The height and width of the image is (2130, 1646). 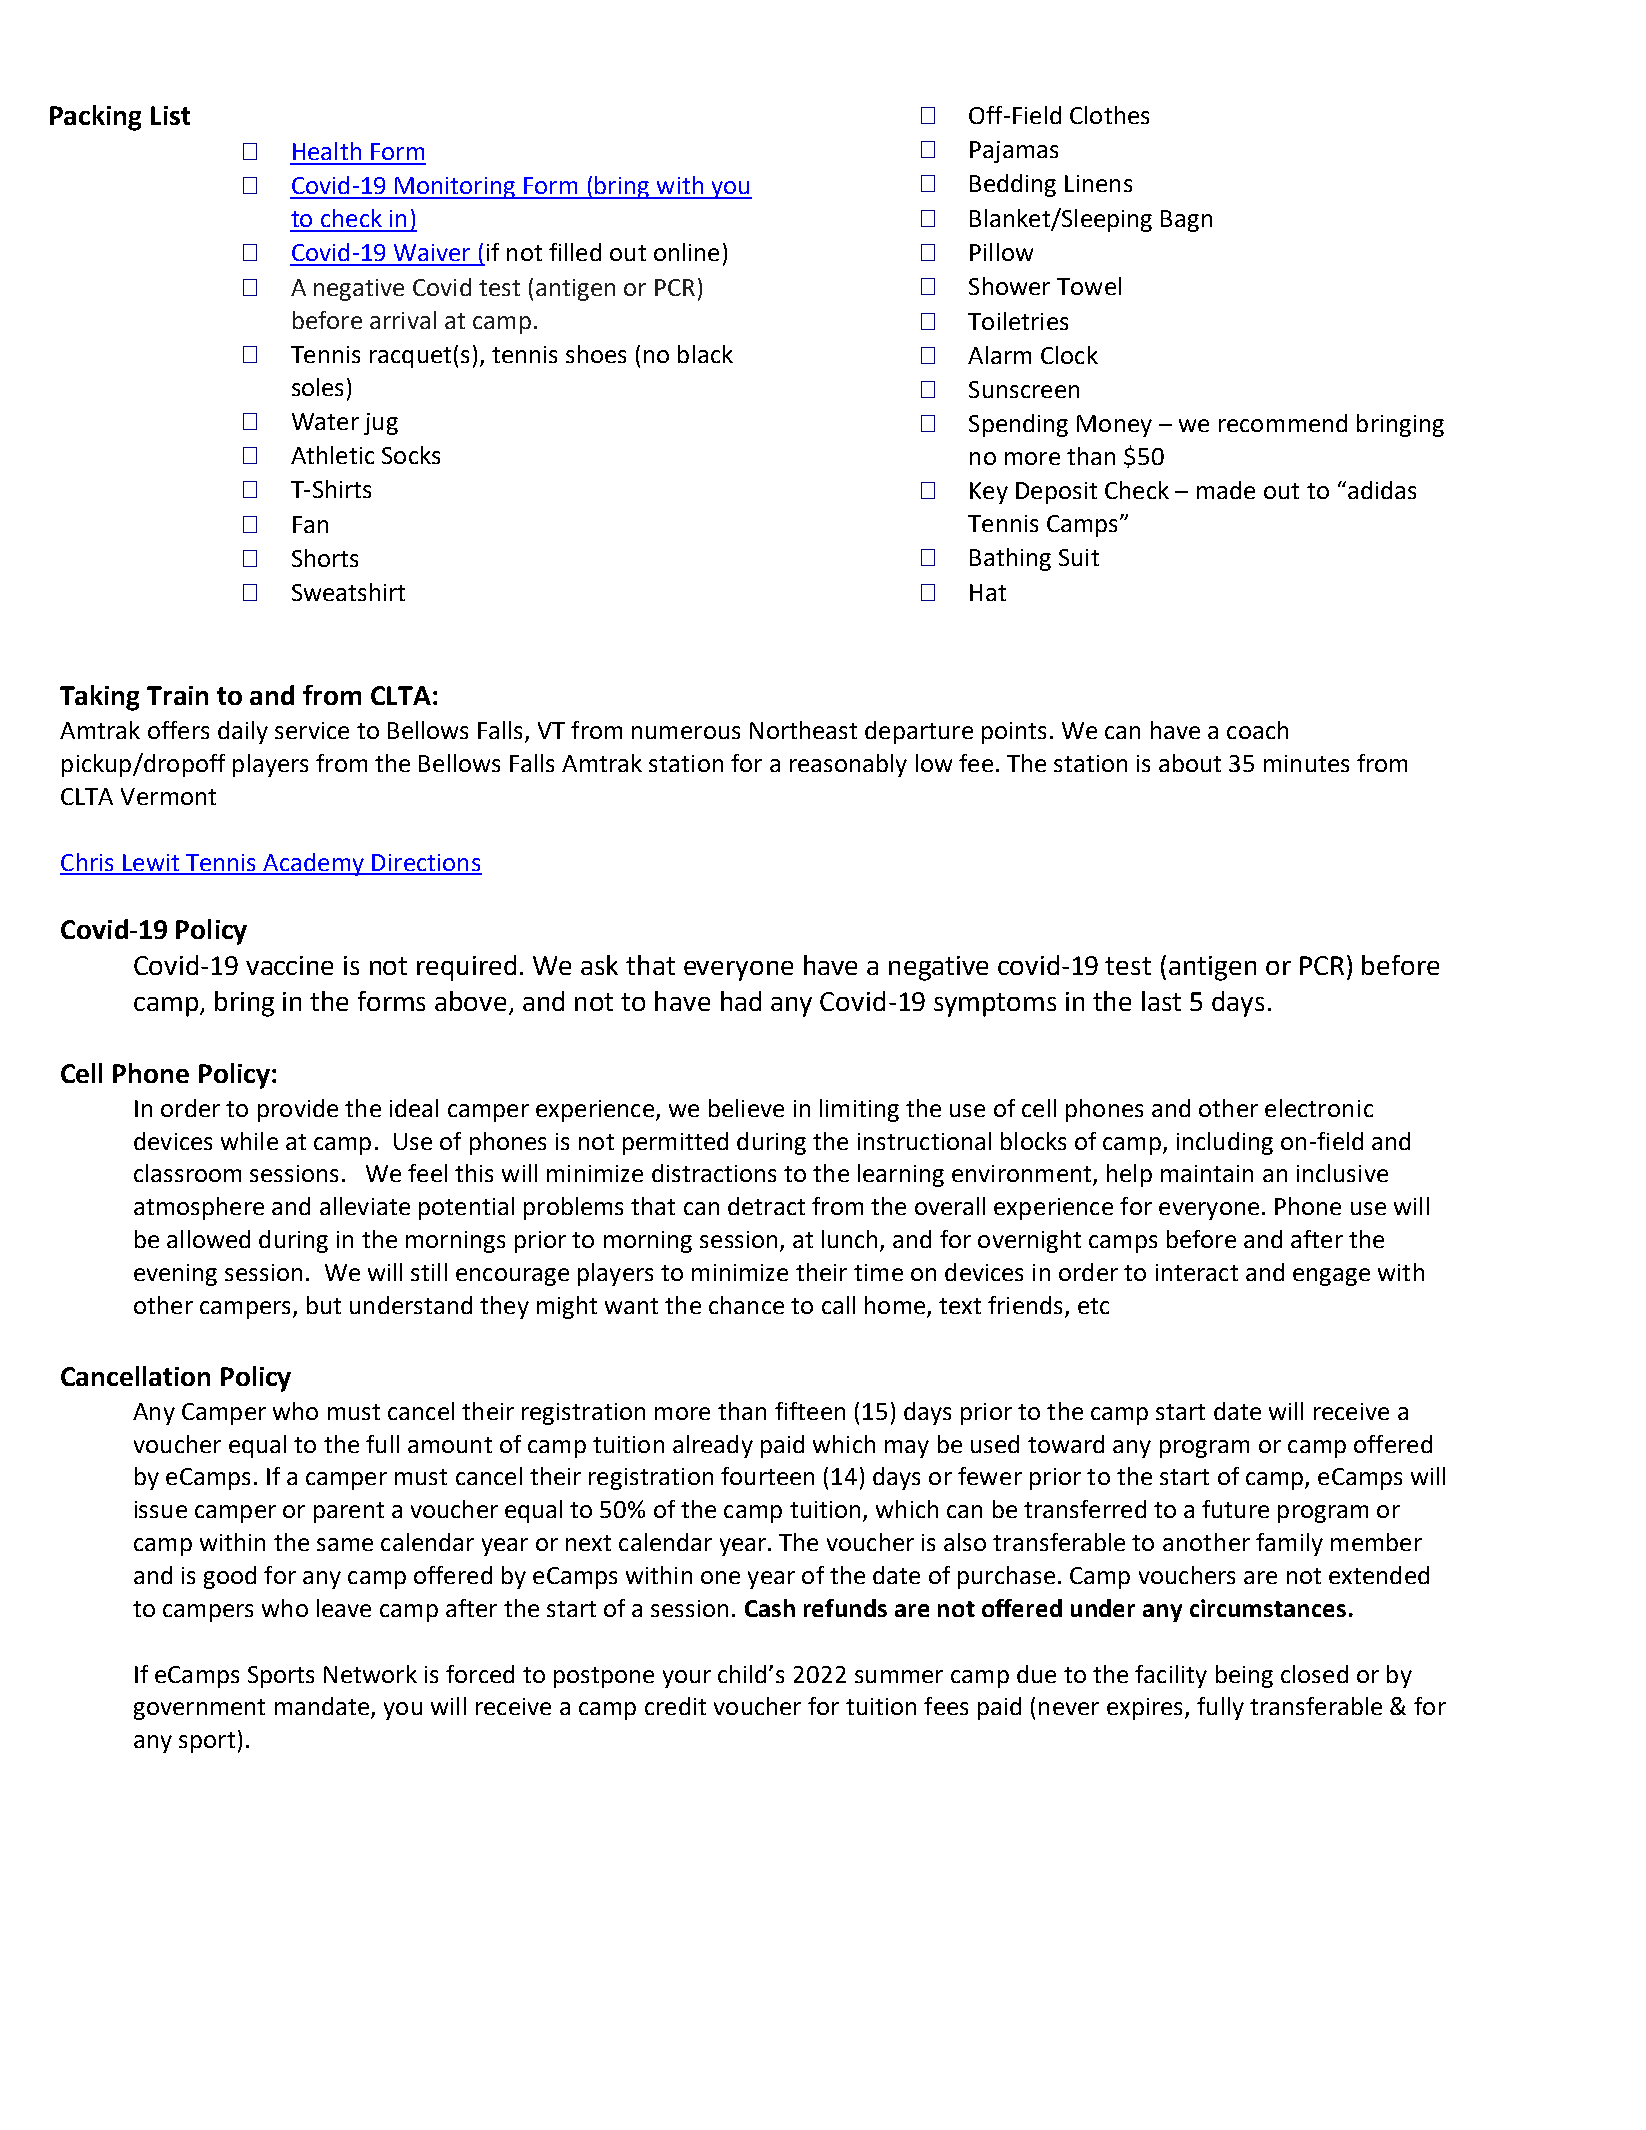 What do you see at coordinates (1197, 1272) in the image?
I see `interact` at bounding box center [1197, 1272].
